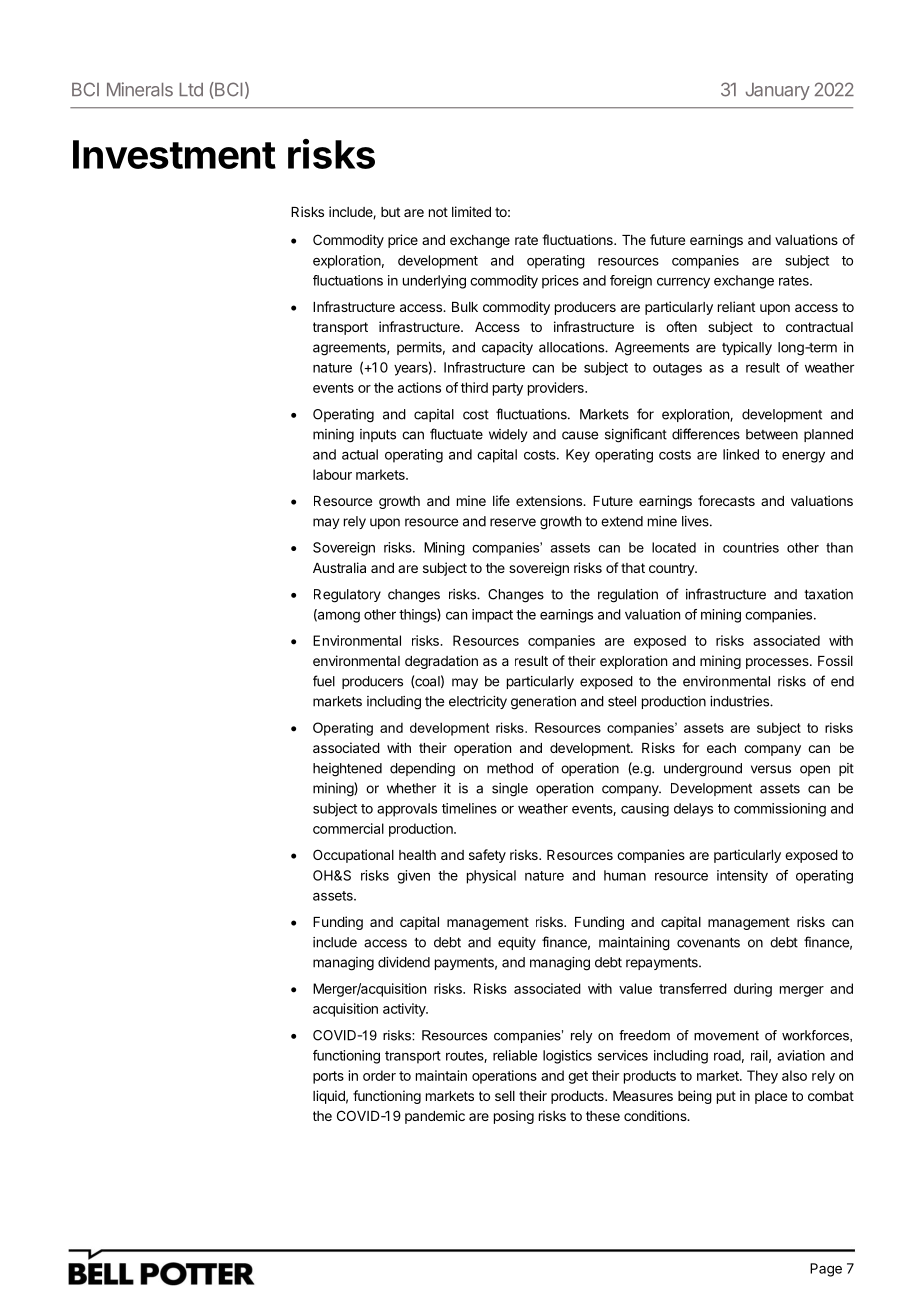  What do you see at coordinates (324, 681) in the page?
I see `fuel` at bounding box center [324, 681].
